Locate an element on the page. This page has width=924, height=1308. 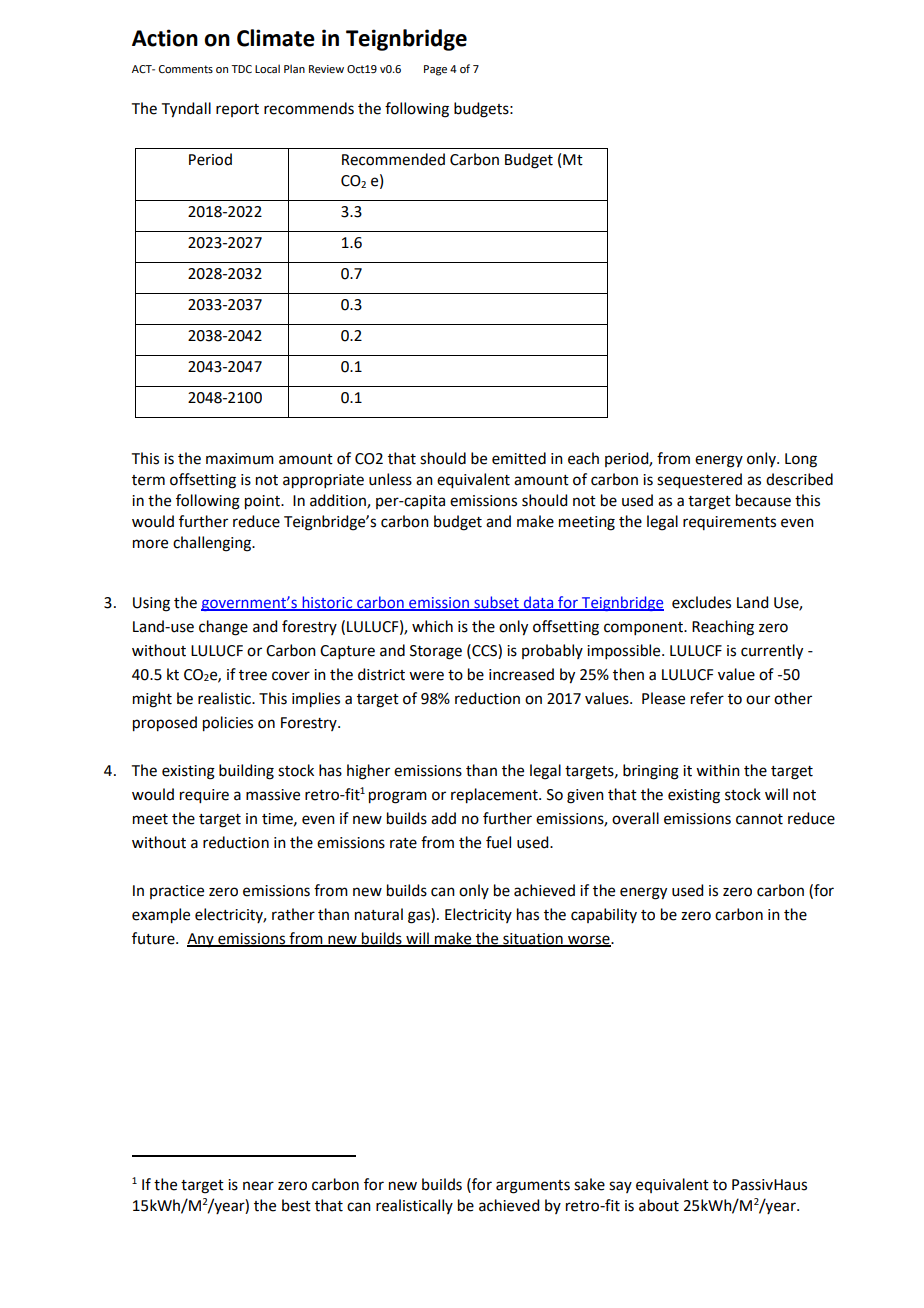
excludes is located at coordinates (701, 602).
